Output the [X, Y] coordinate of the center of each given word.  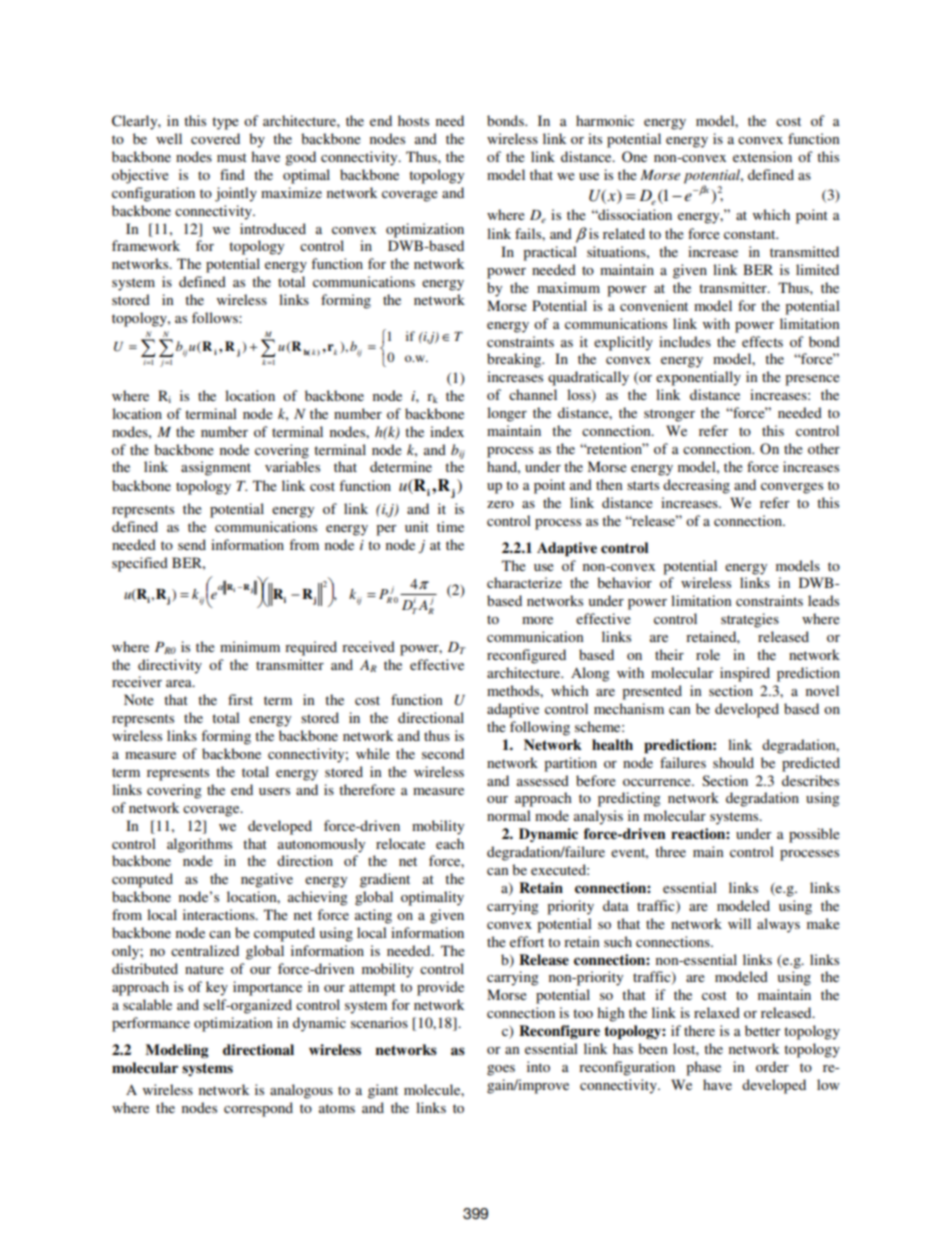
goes [501, 1070]
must [232, 157]
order [772, 1066]
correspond [258, 1109]
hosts [413, 120]
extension [762, 156]
